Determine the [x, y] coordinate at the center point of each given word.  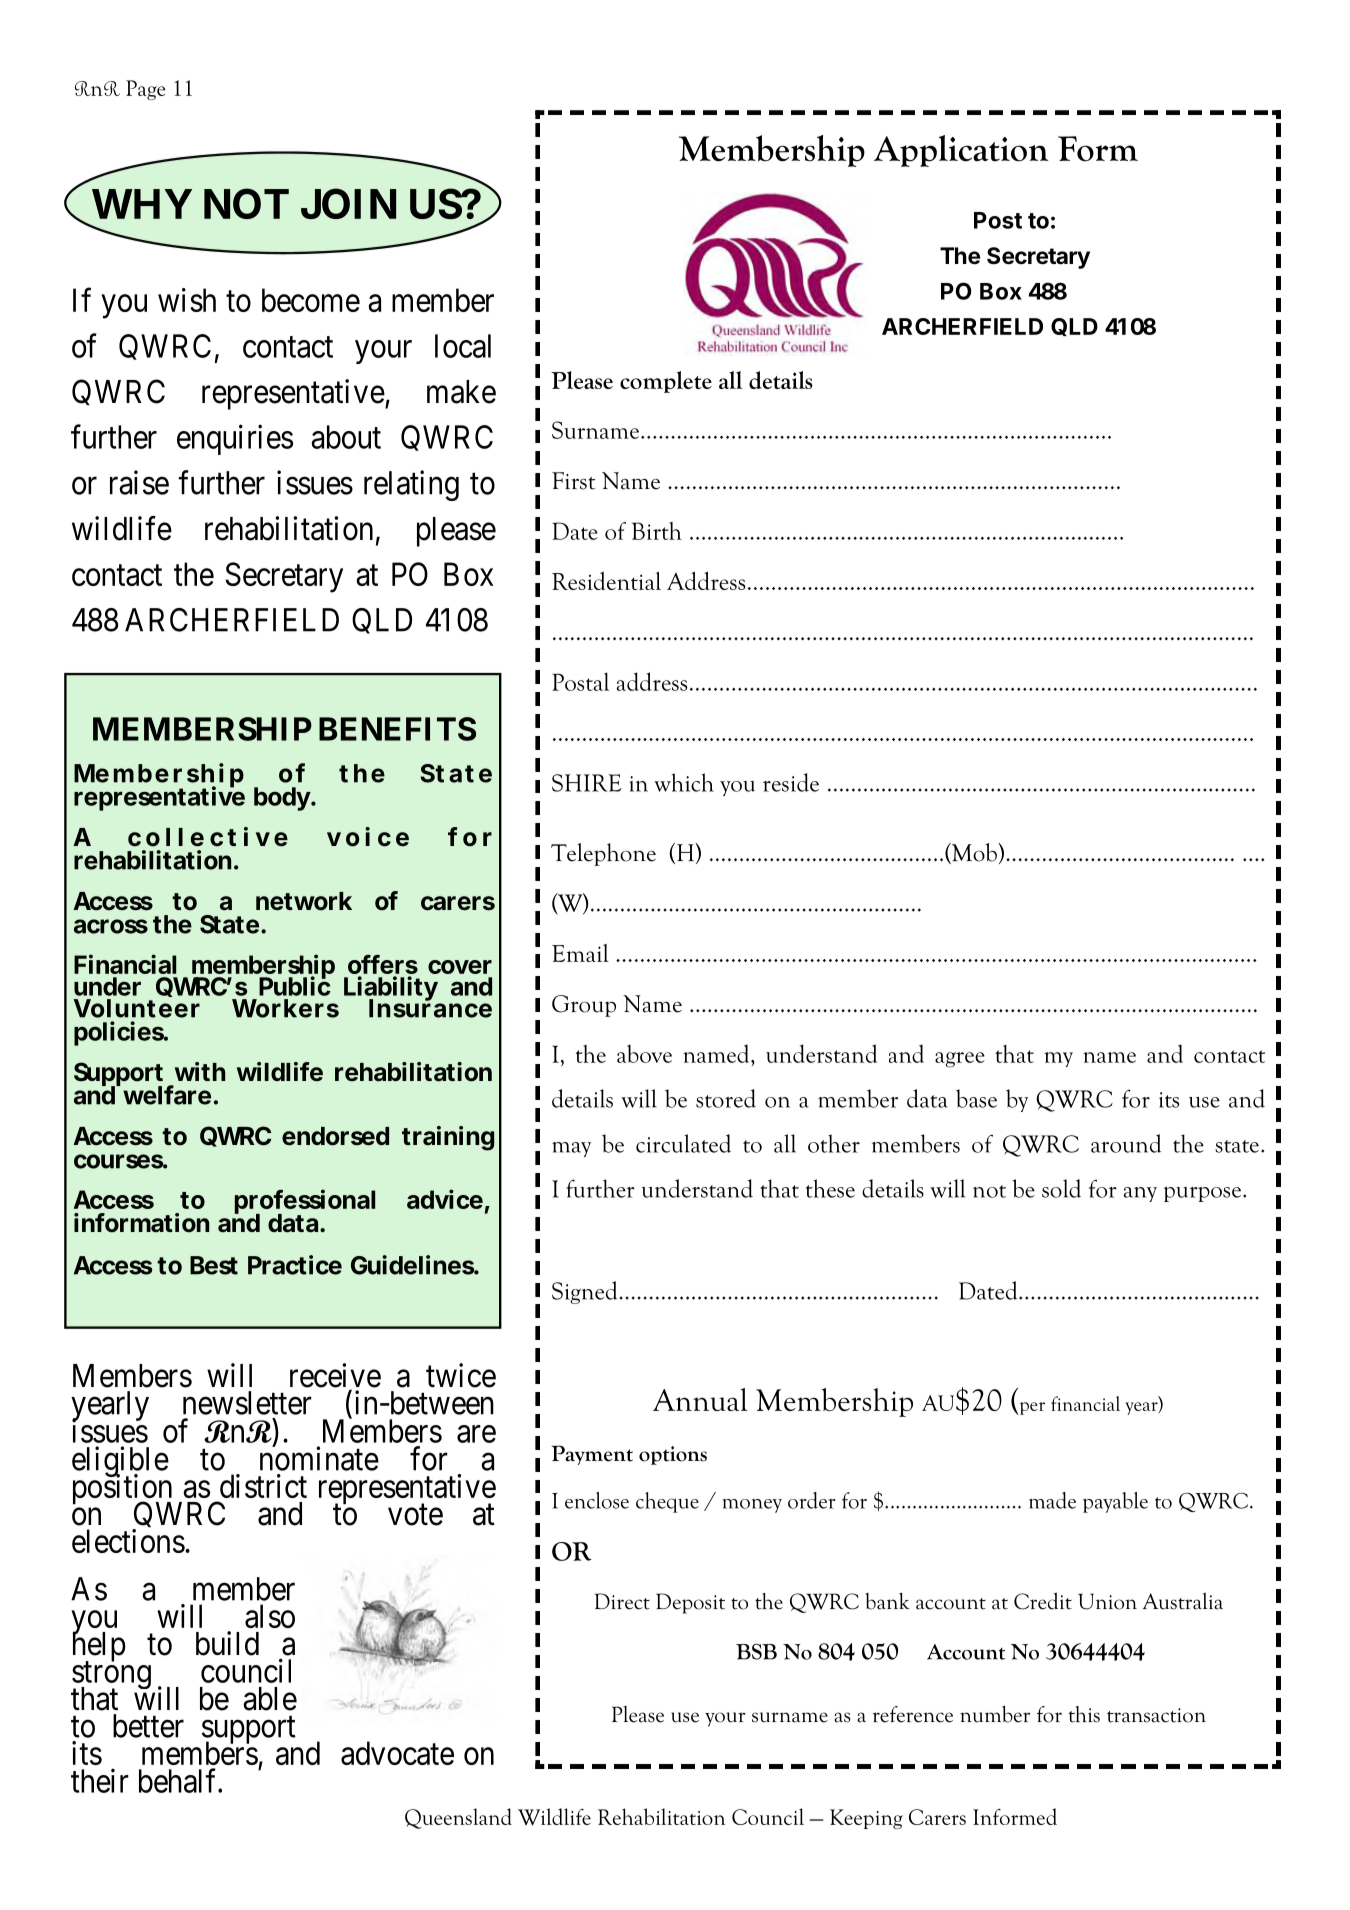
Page [146, 90]
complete [666, 382]
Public [295, 985]
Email [580, 953]
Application [961, 151]
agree [960, 1060]
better [148, 1726]
